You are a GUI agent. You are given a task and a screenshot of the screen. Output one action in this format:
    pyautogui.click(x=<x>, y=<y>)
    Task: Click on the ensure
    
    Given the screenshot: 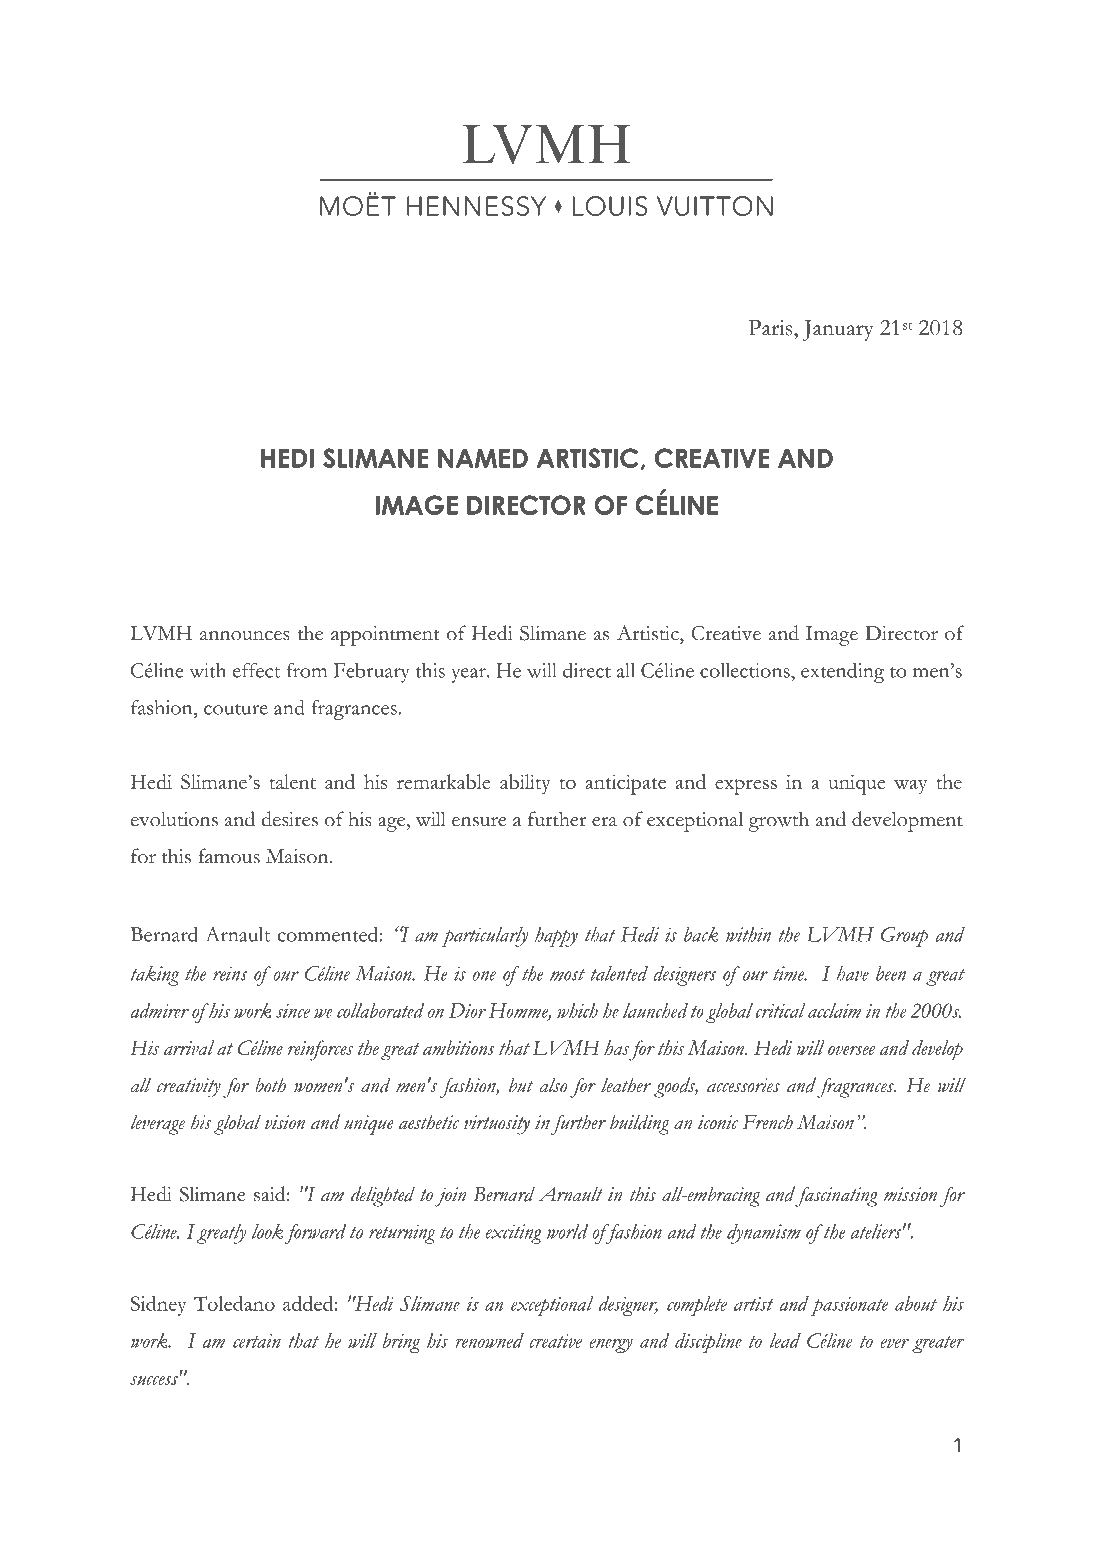 What is the action you would take?
    pyautogui.click(x=479, y=822)
